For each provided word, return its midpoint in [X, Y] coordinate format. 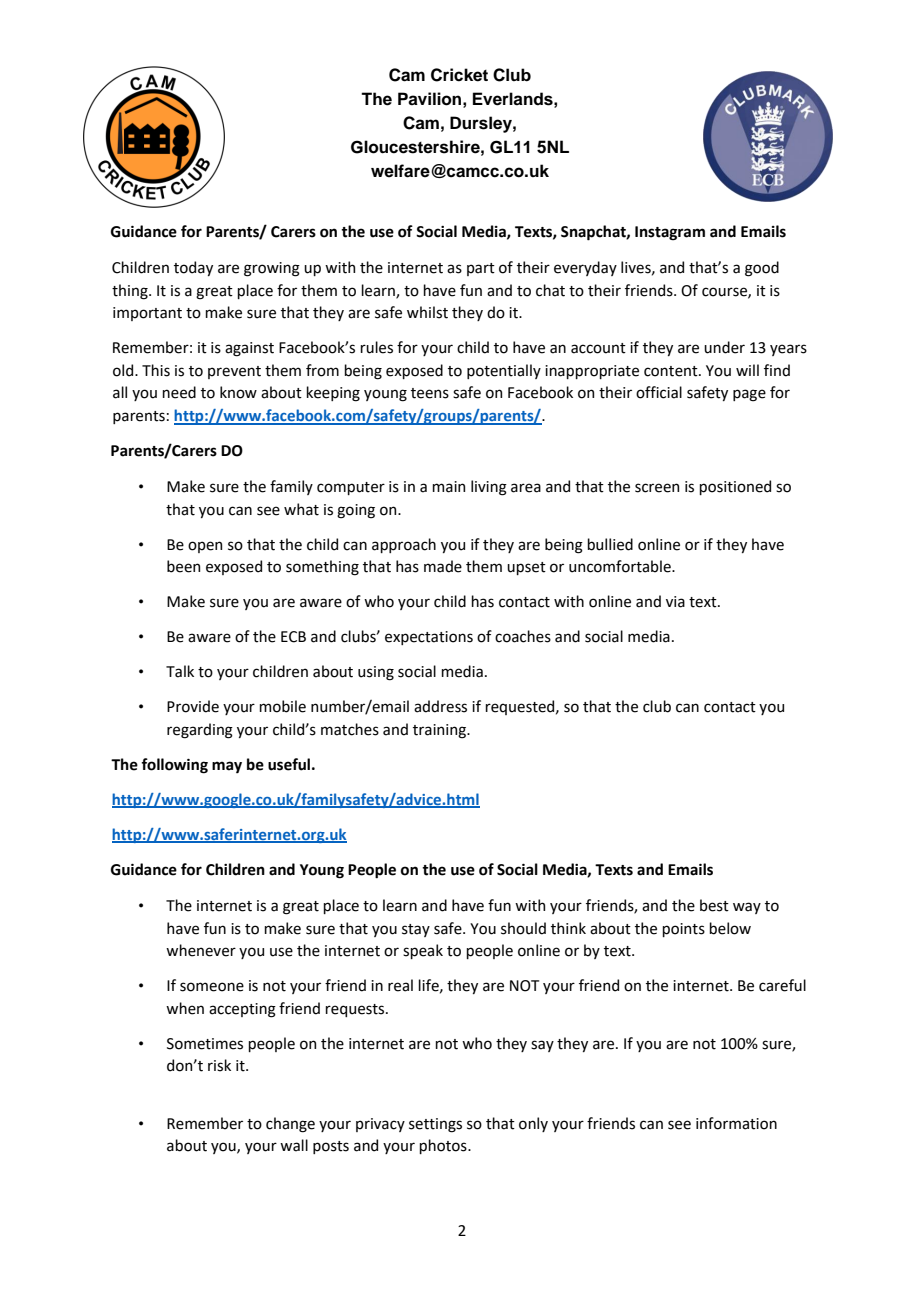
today [193, 268]
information [736, 1123]
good [762, 269]
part [481, 269]
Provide [193, 706]
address [440, 706]
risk [219, 1065]
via [675, 602]
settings [435, 1125]
